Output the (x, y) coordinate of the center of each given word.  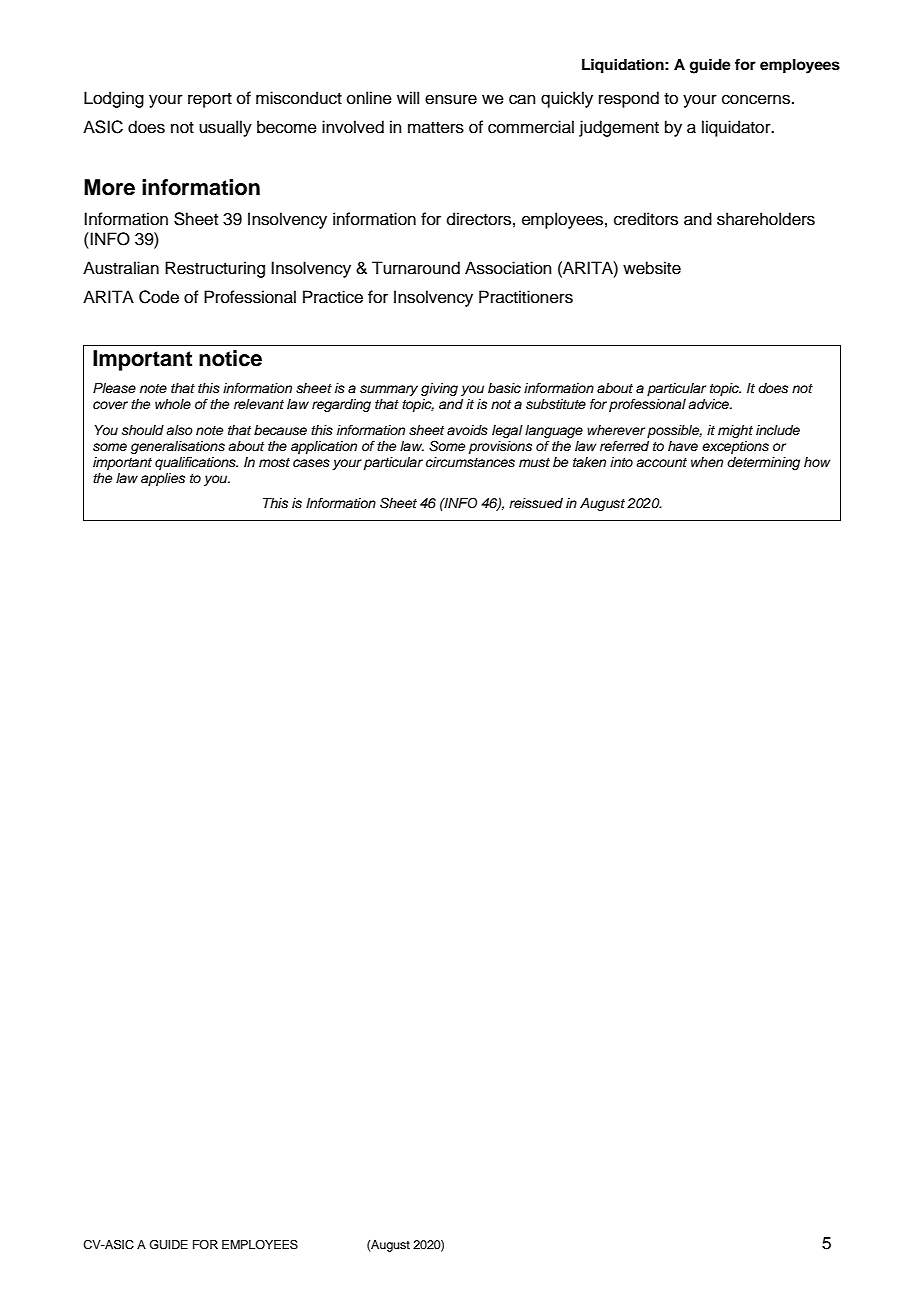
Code (159, 297)
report (210, 100)
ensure (451, 99)
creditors (646, 219)
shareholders (766, 219)
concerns (757, 99)
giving (439, 389)
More (109, 187)
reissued (536, 503)
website (652, 268)
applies (163, 479)
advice (709, 404)
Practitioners (526, 297)
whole (173, 404)
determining (763, 463)
